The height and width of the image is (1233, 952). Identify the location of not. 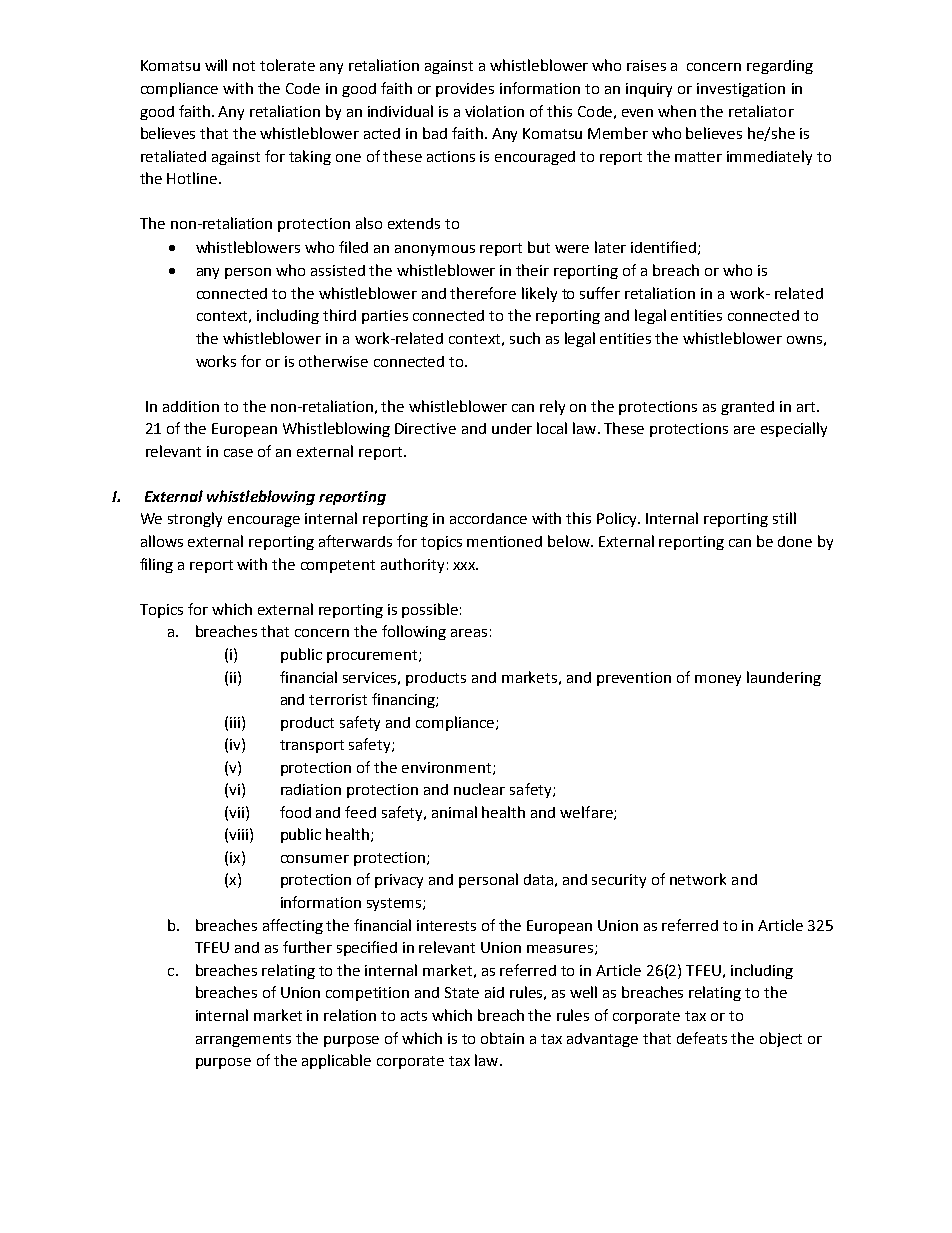
(244, 66).
